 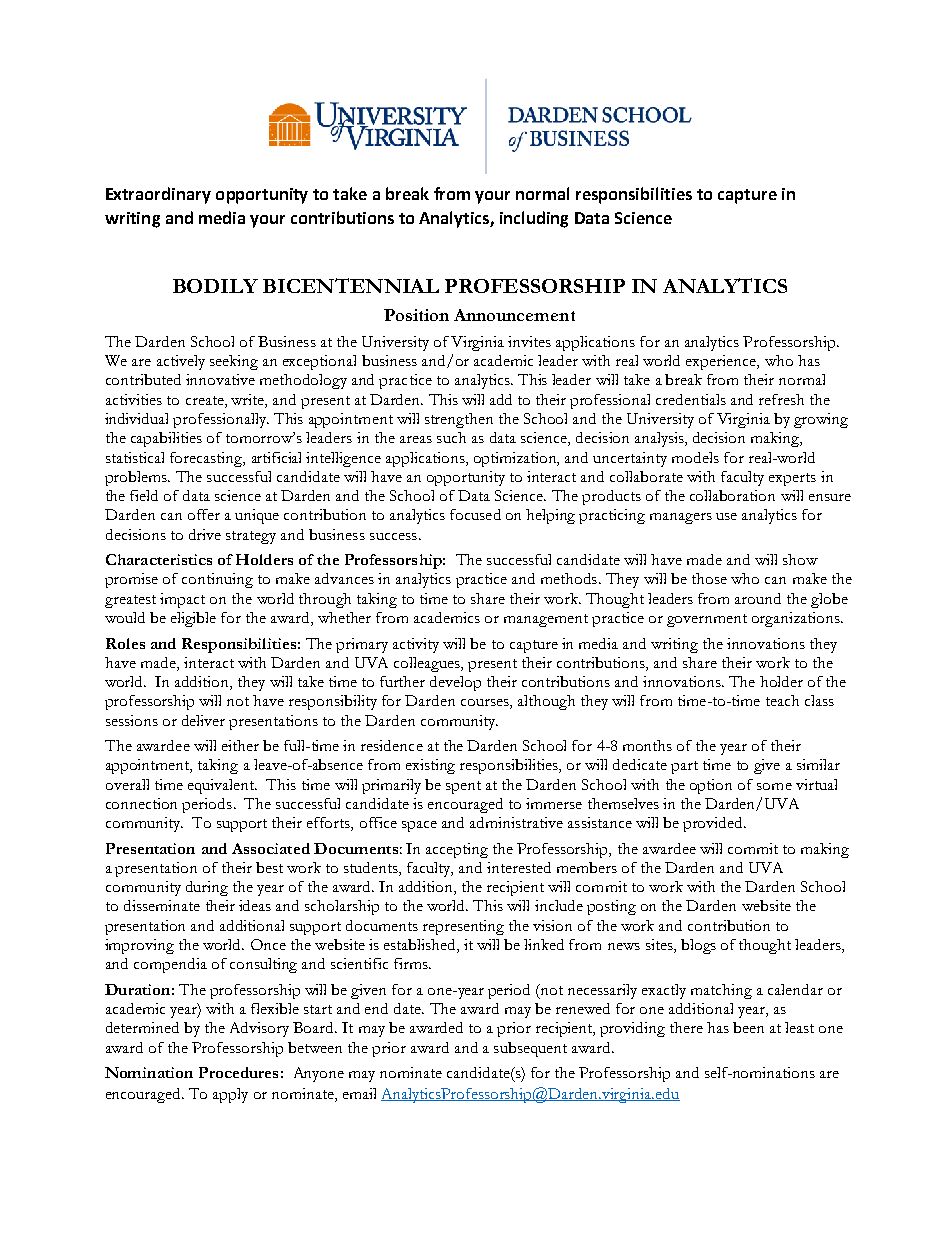 I want to click on including, so click(x=534, y=219).
